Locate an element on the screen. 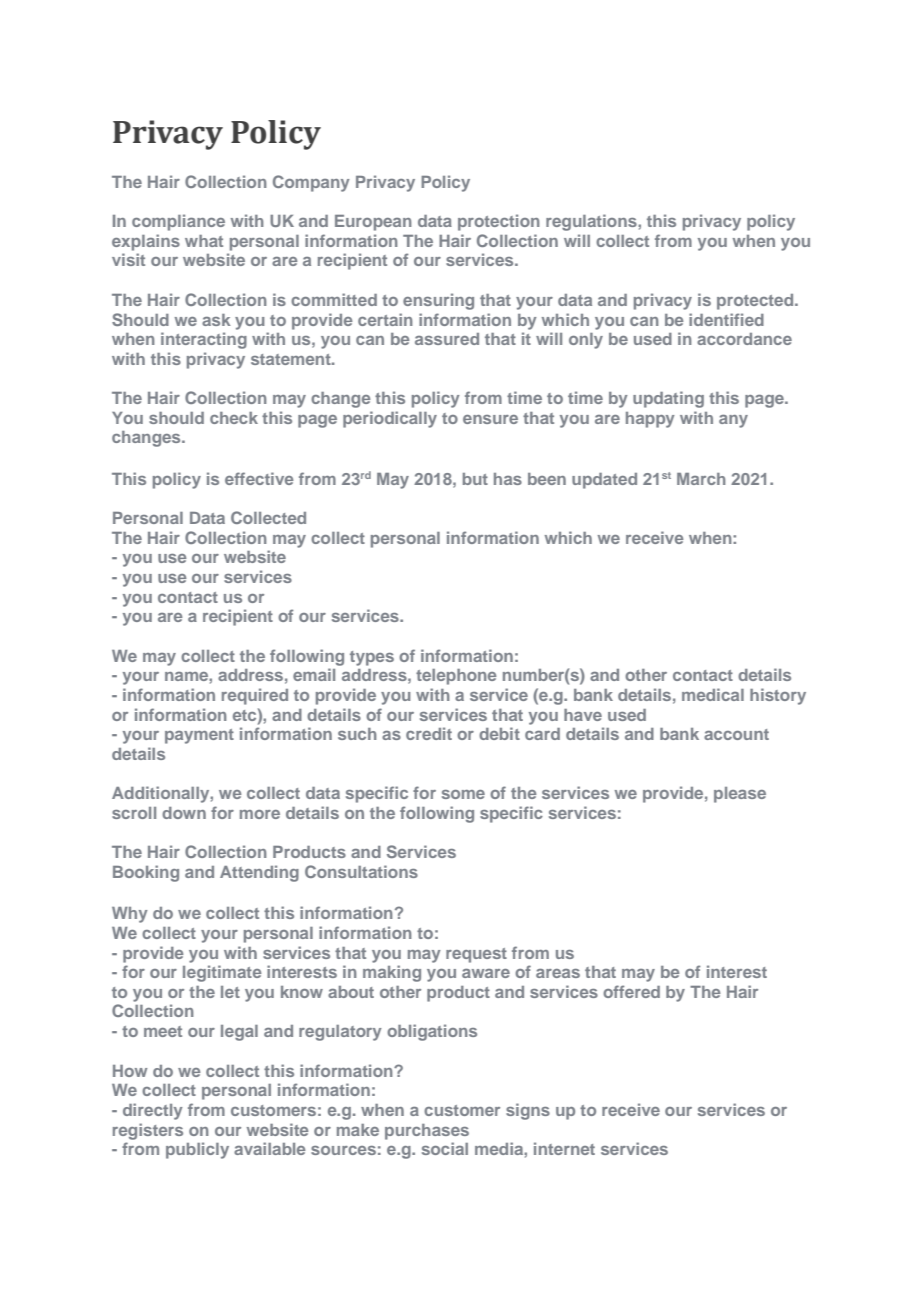 The width and height of the screenshot is (924, 1308). telephone is located at coordinates (456, 677).
